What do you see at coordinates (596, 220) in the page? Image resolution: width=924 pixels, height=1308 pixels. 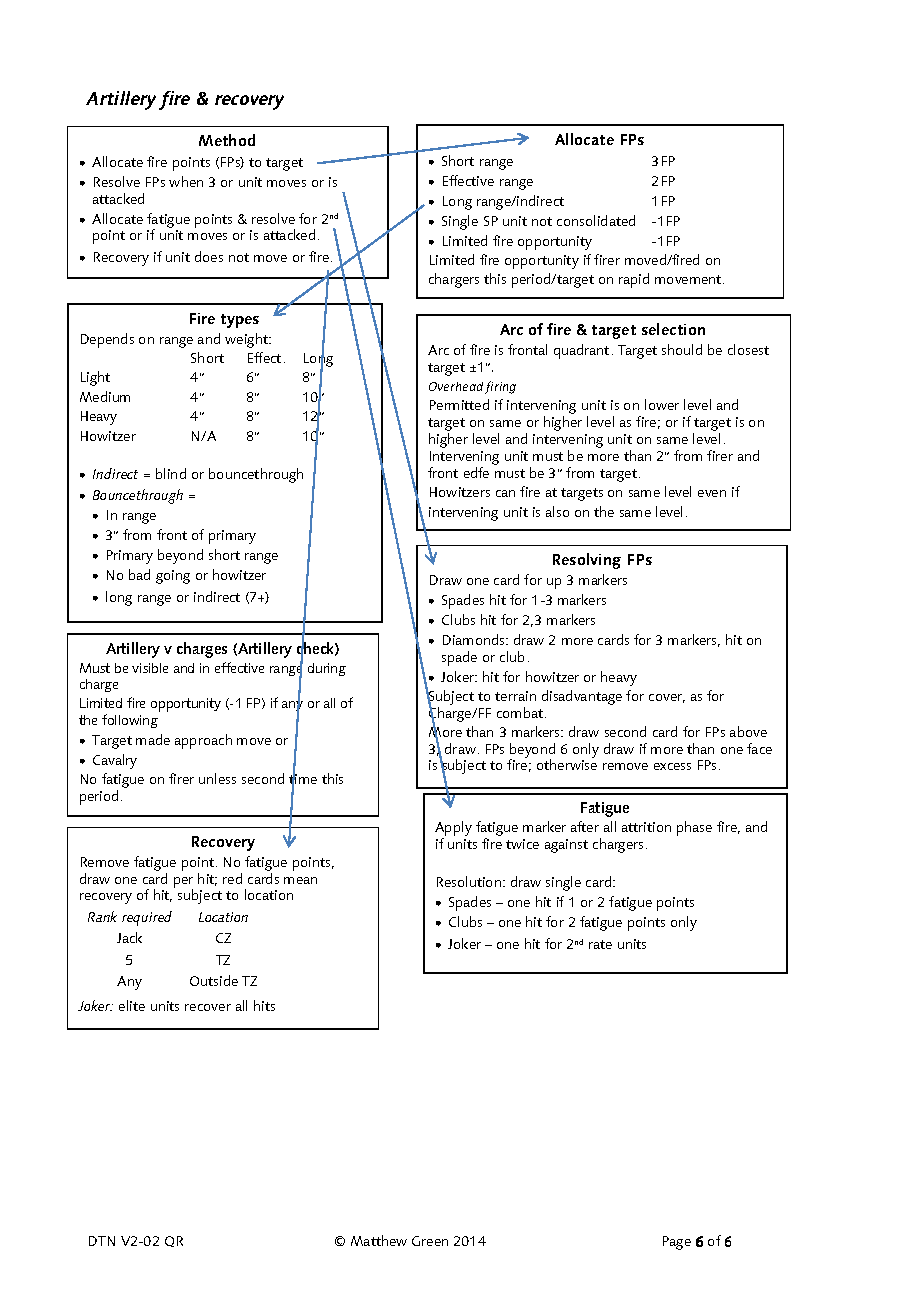 I see `consolidated` at bounding box center [596, 220].
